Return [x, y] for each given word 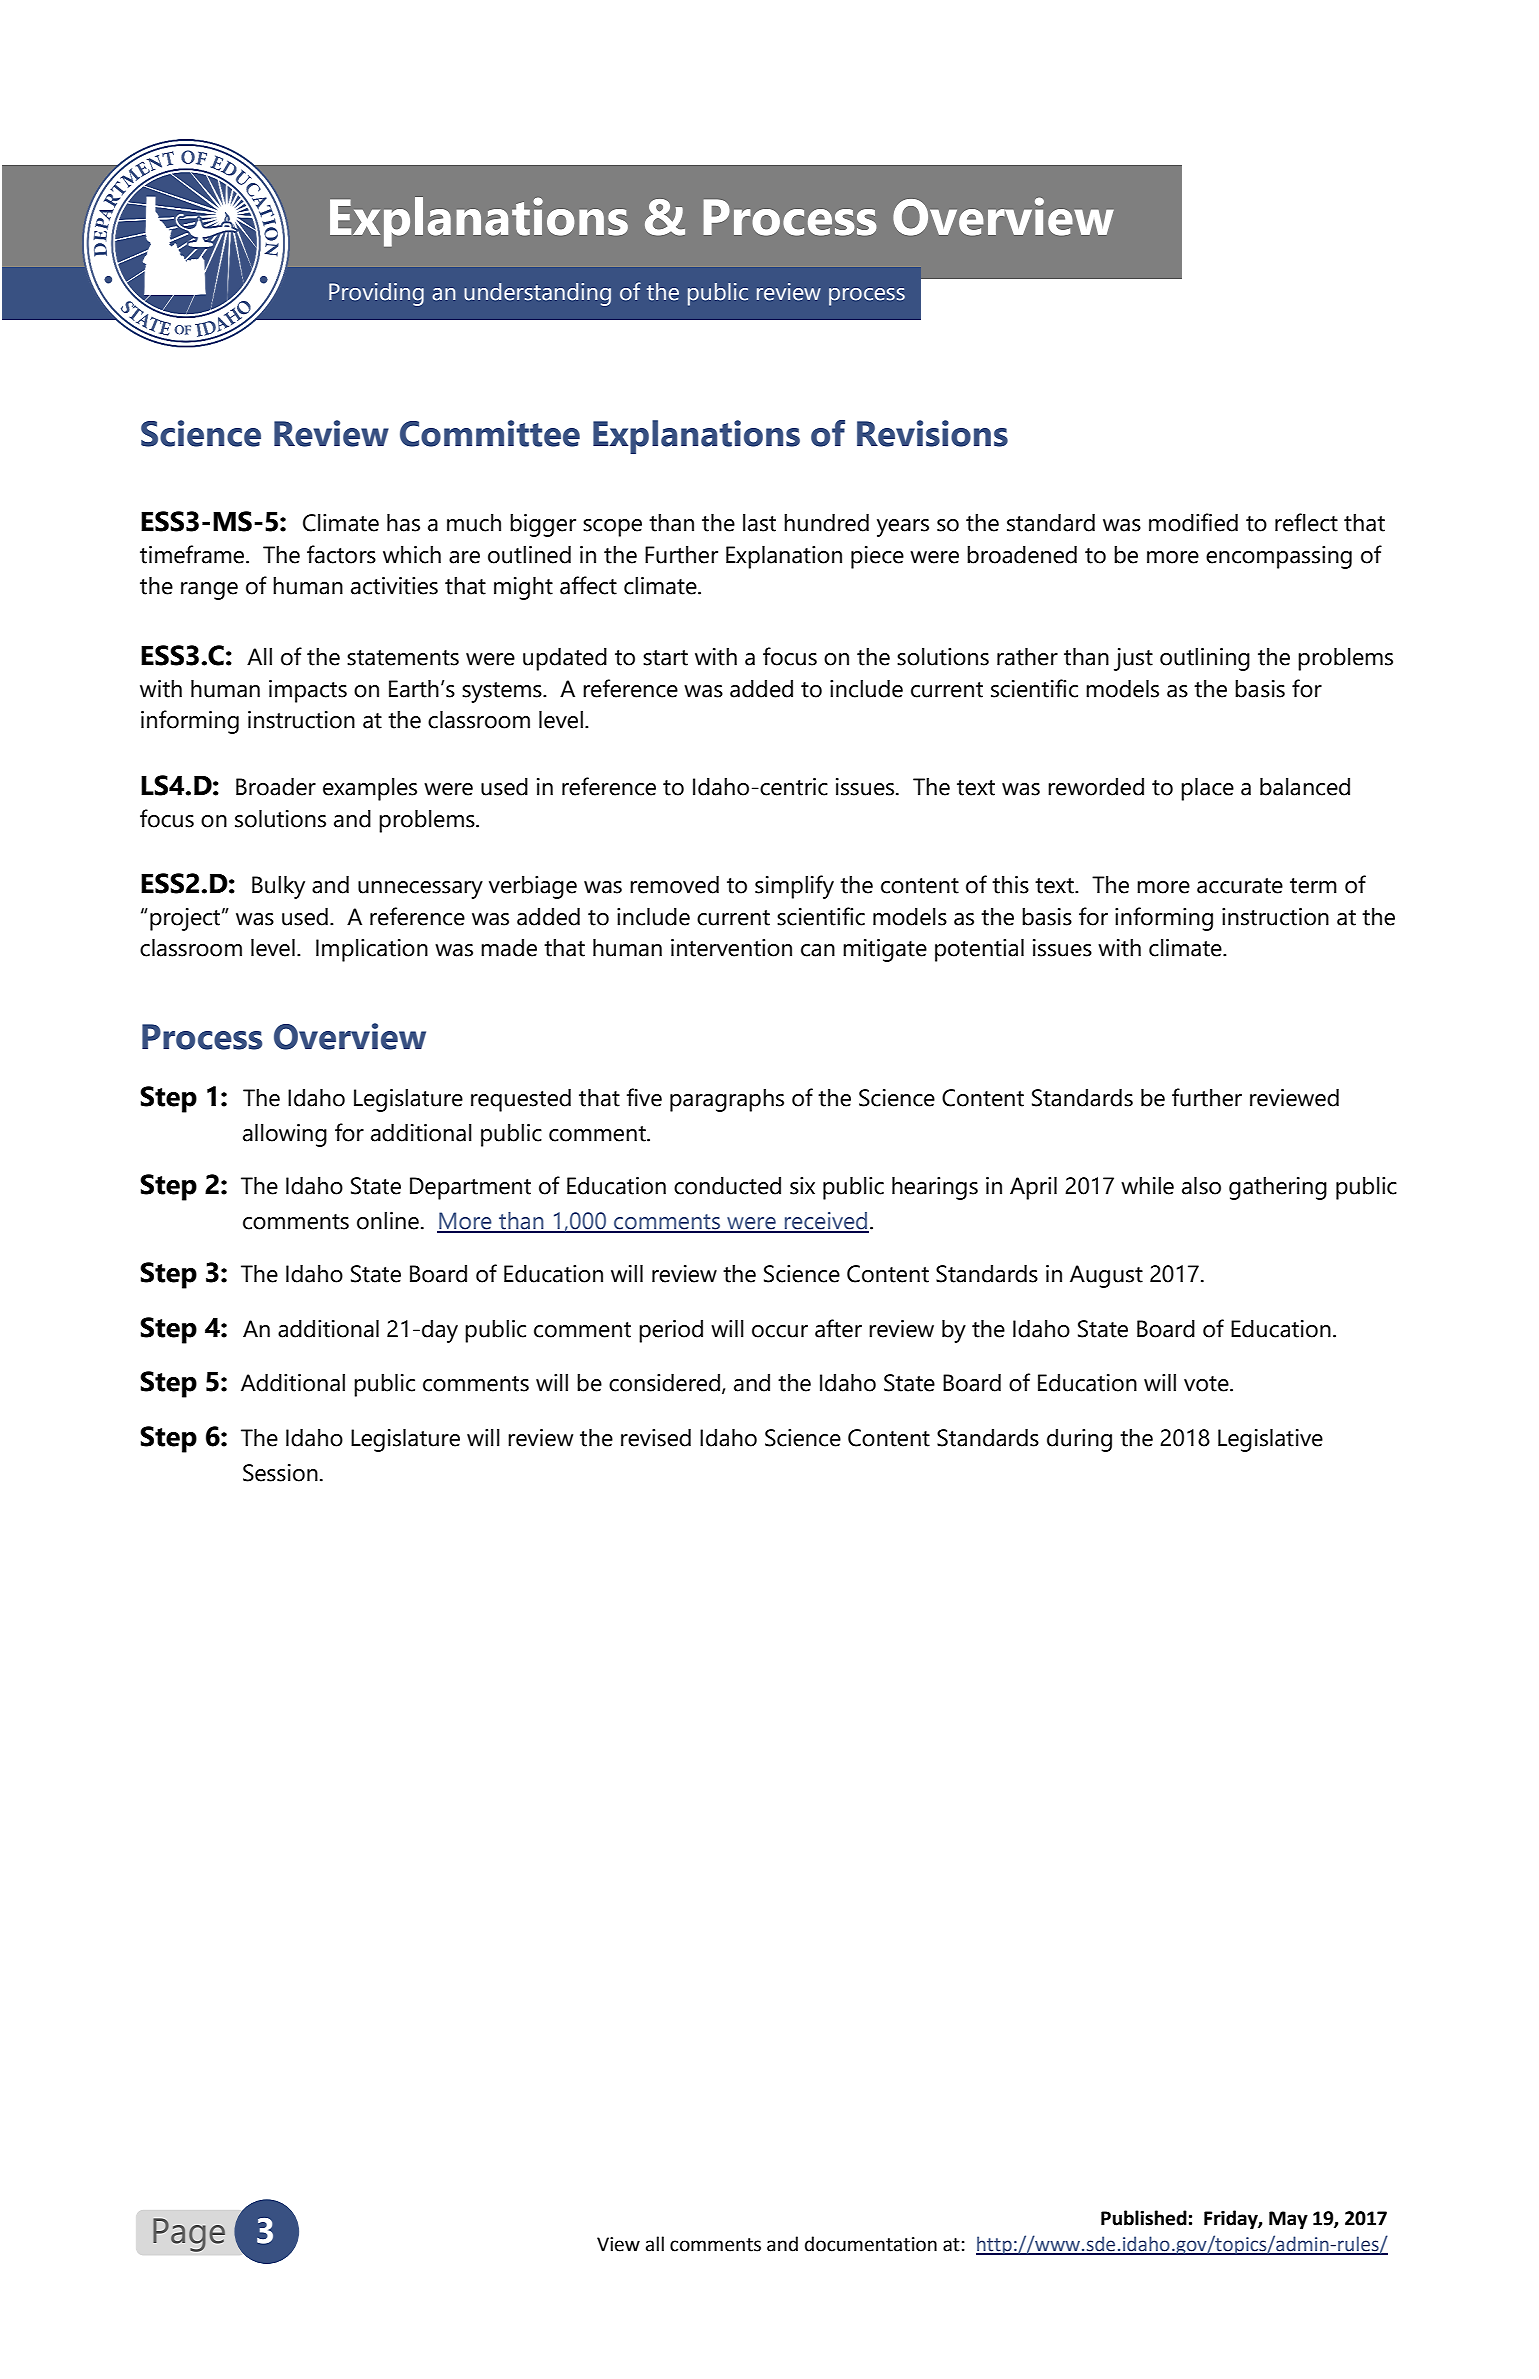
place [1207, 789]
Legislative [1270, 1440]
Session [280, 1473]
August [1106, 1276]
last [759, 523]
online [388, 1221]
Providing [376, 294]
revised [656, 1438]
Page [189, 2235]
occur [780, 1331]
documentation [871, 2244]
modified [1193, 522]
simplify [794, 887]
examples [370, 789]
